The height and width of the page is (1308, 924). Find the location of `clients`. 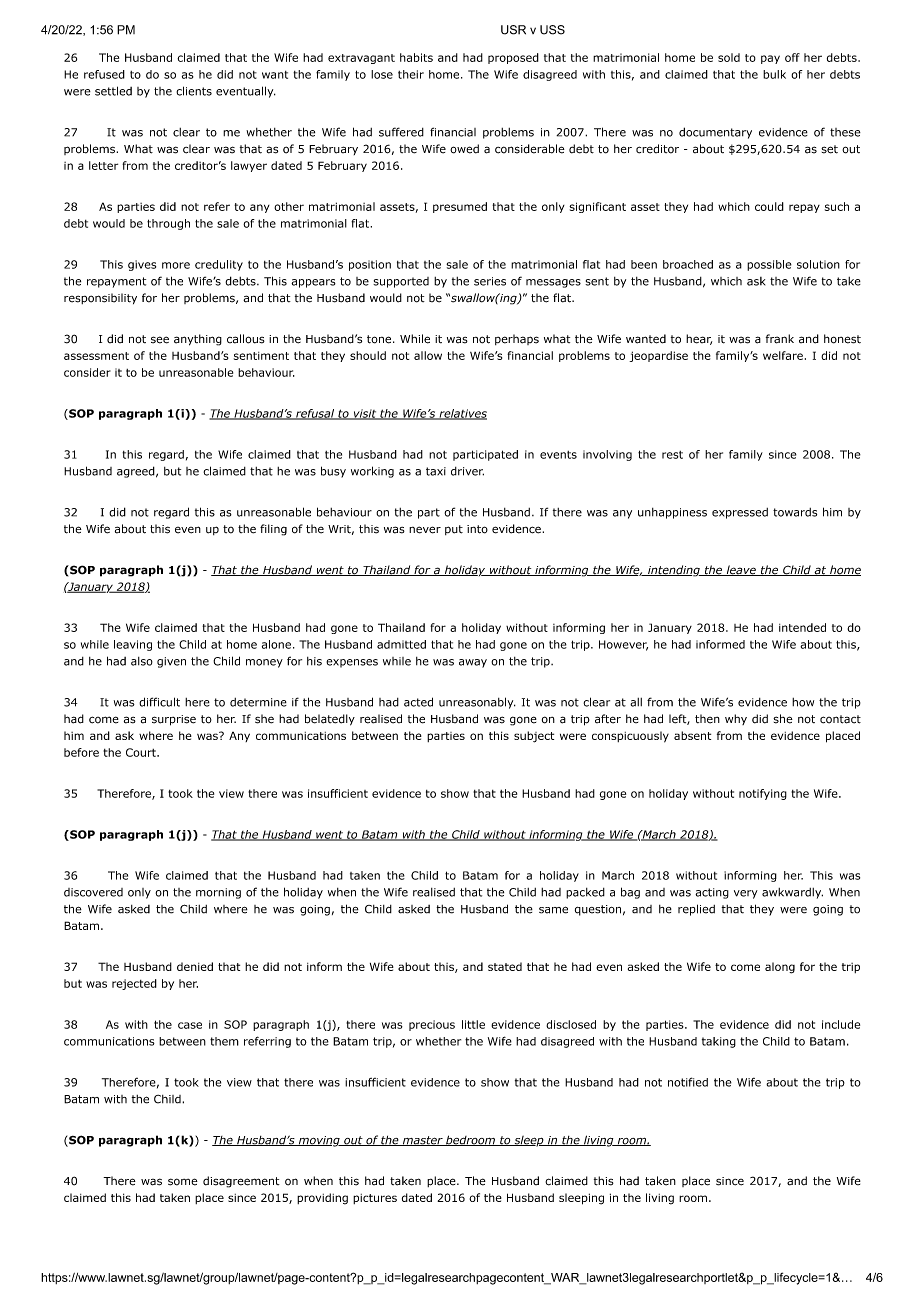

clients is located at coordinates (194, 91).
